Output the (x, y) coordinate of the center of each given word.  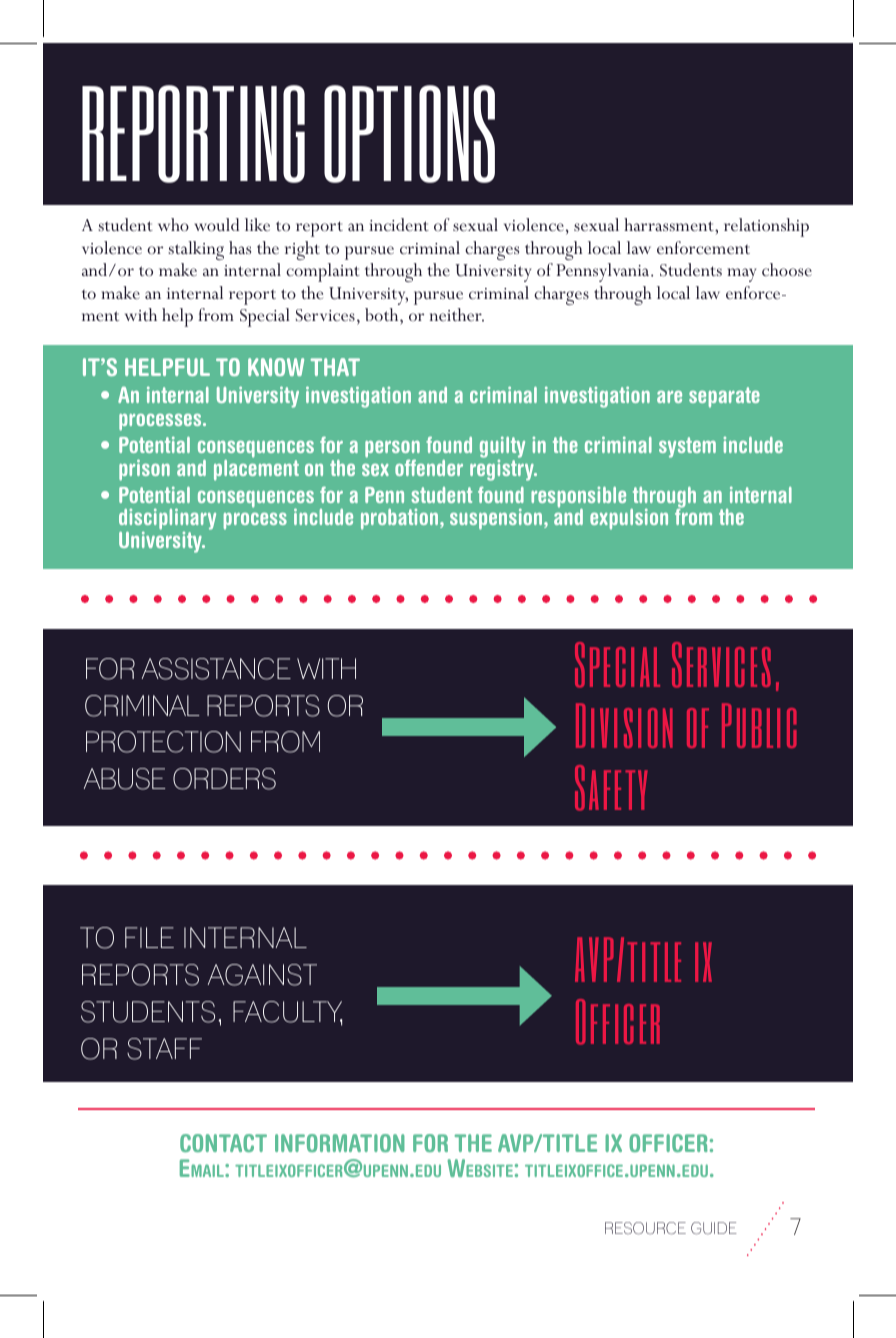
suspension (497, 519)
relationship (766, 227)
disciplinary (167, 520)
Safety (611, 788)
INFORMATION (340, 1143)
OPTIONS (409, 134)
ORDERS (224, 779)
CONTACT (223, 1143)
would (216, 224)
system (687, 447)
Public (759, 725)
